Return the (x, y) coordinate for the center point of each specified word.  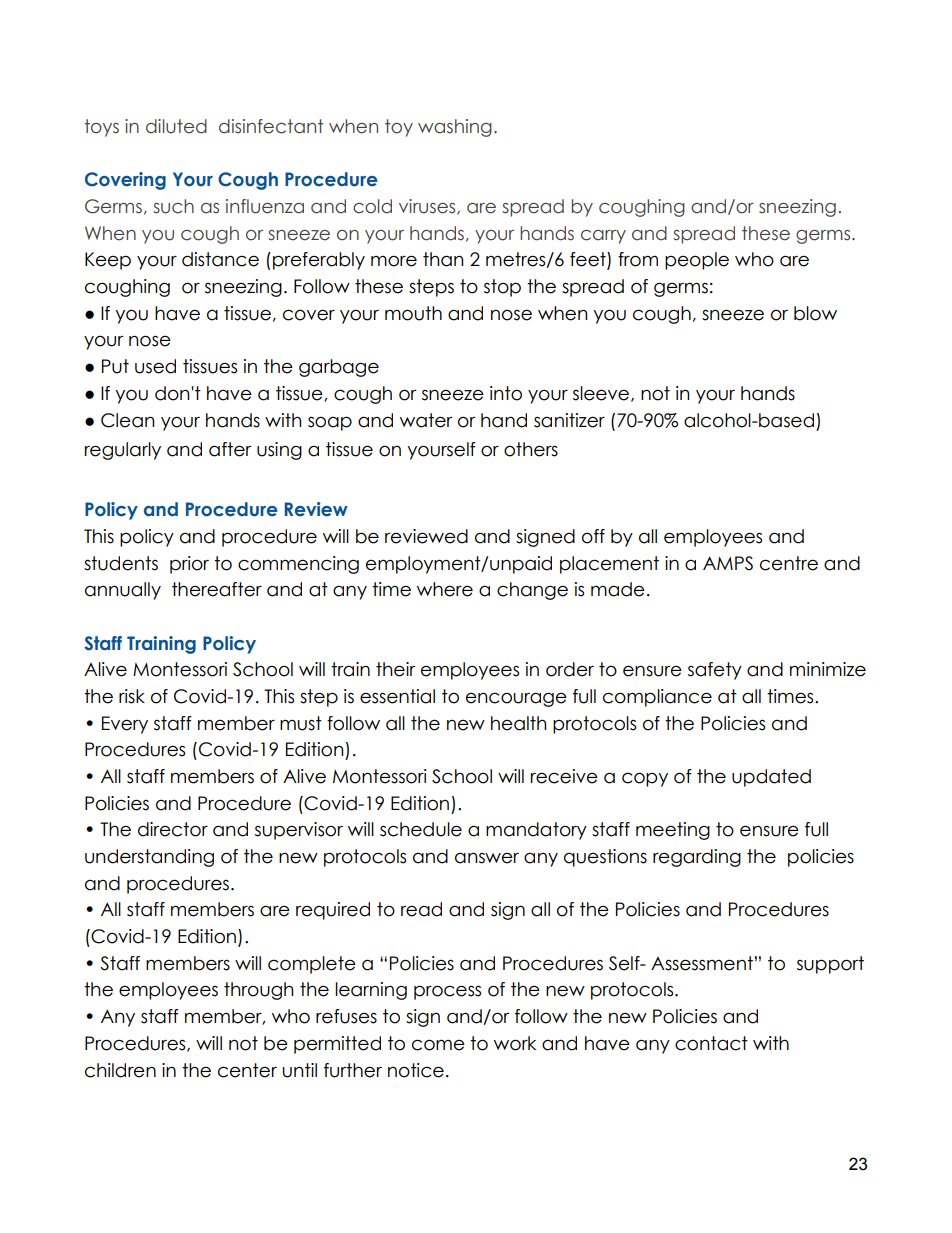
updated (771, 778)
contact (711, 1043)
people (697, 261)
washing (455, 128)
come (438, 1045)
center (247, 1070)
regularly (123, 451)
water (426, 420)
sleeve (602, 394)
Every (125, 725)
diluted (176, 126)
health (519, 723)
